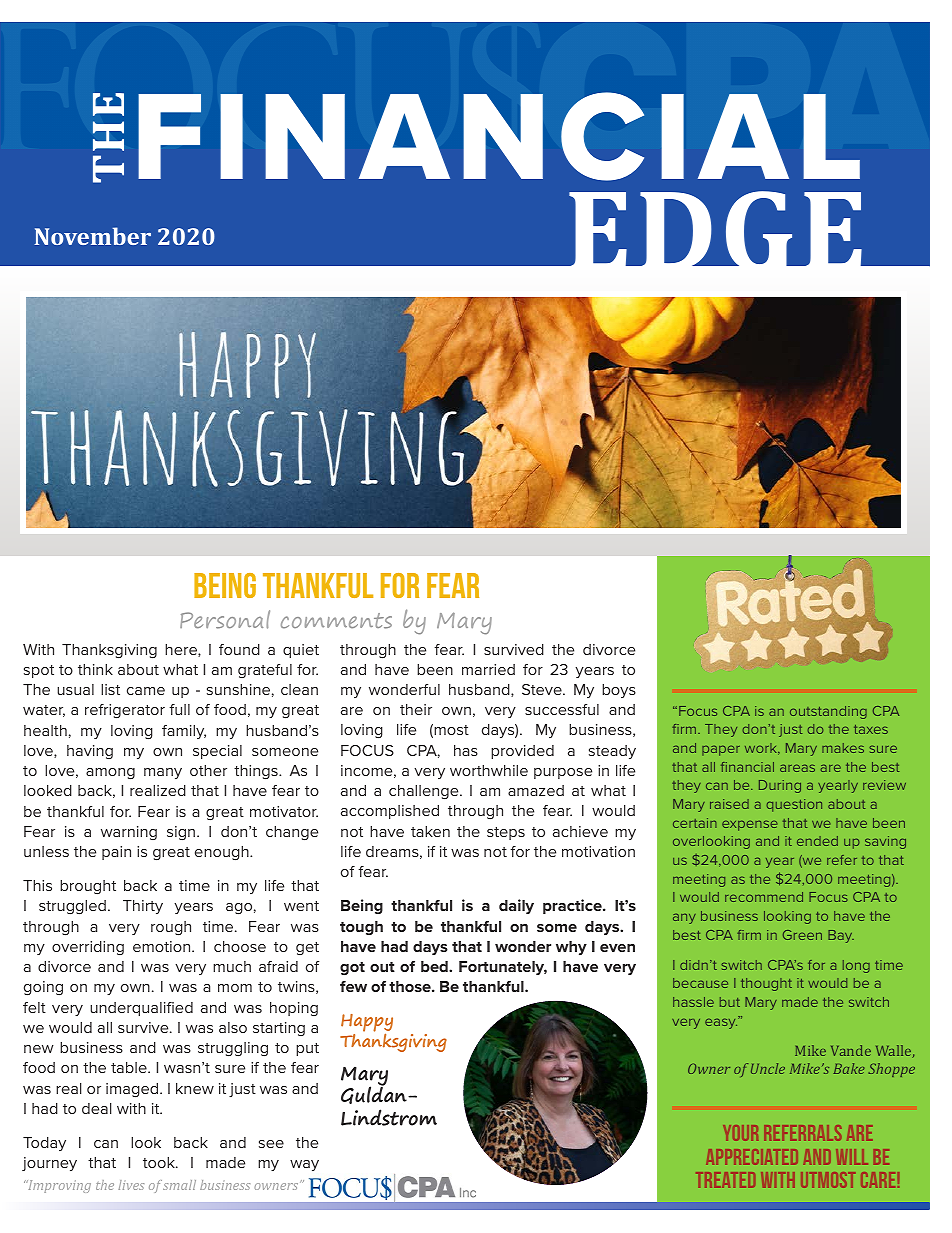  What do you see at coordinates (802, 935) in the page?
I see `Green` at bounding box center [802, 935].
